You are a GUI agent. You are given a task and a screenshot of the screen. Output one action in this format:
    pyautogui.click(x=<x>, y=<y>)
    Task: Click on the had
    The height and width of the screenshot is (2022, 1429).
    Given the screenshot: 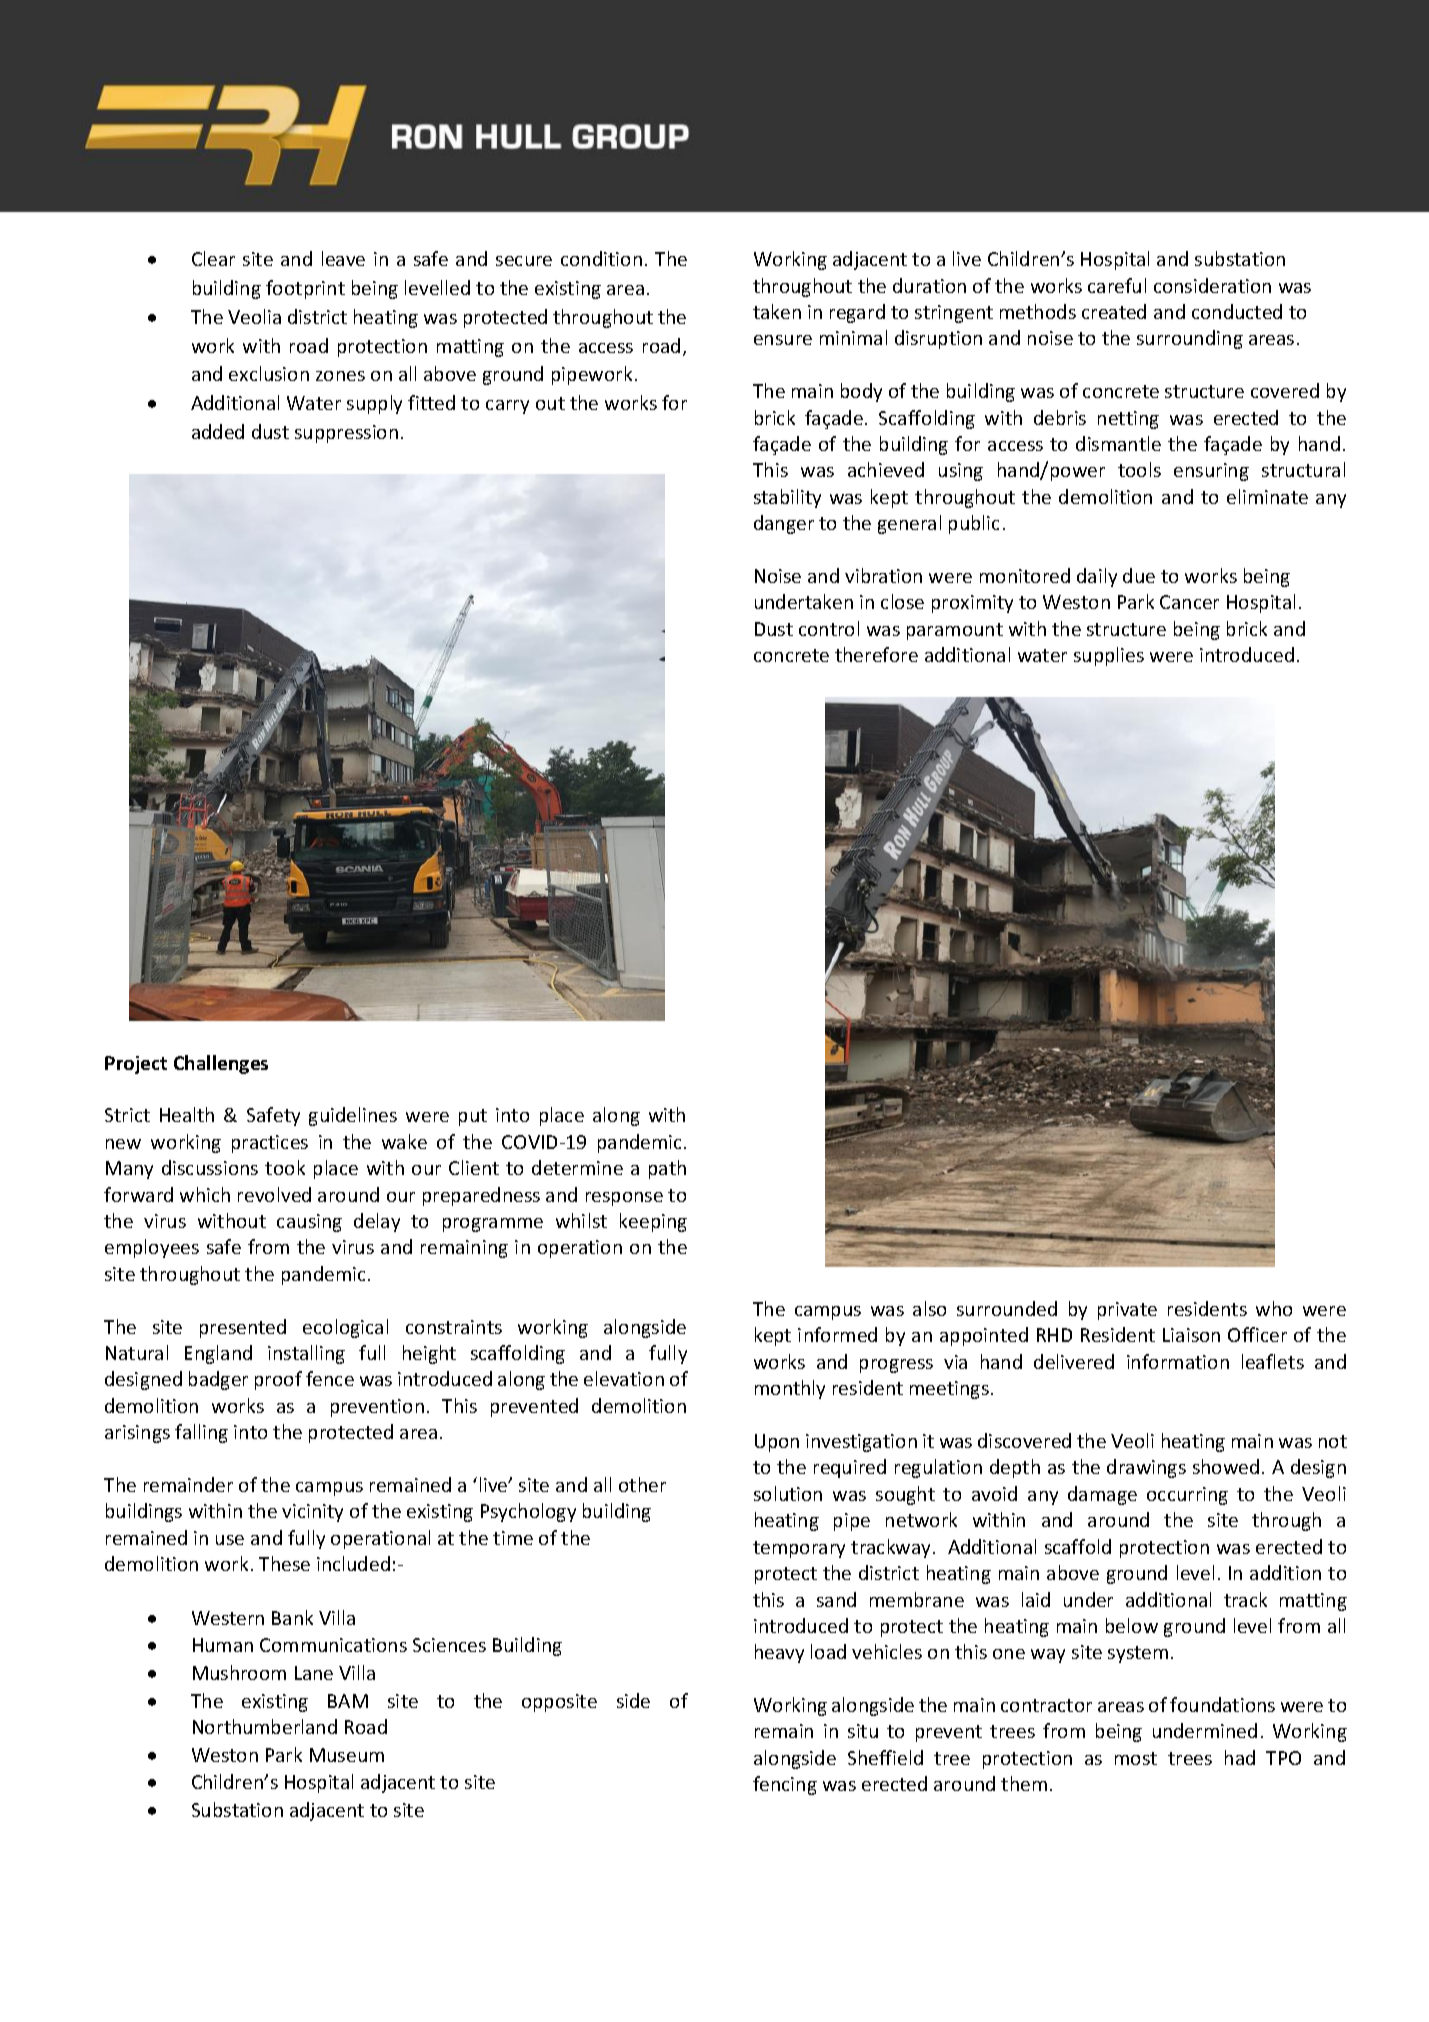 What is the action you would take?
    pyautogui.click(x=1240, y=1757)
